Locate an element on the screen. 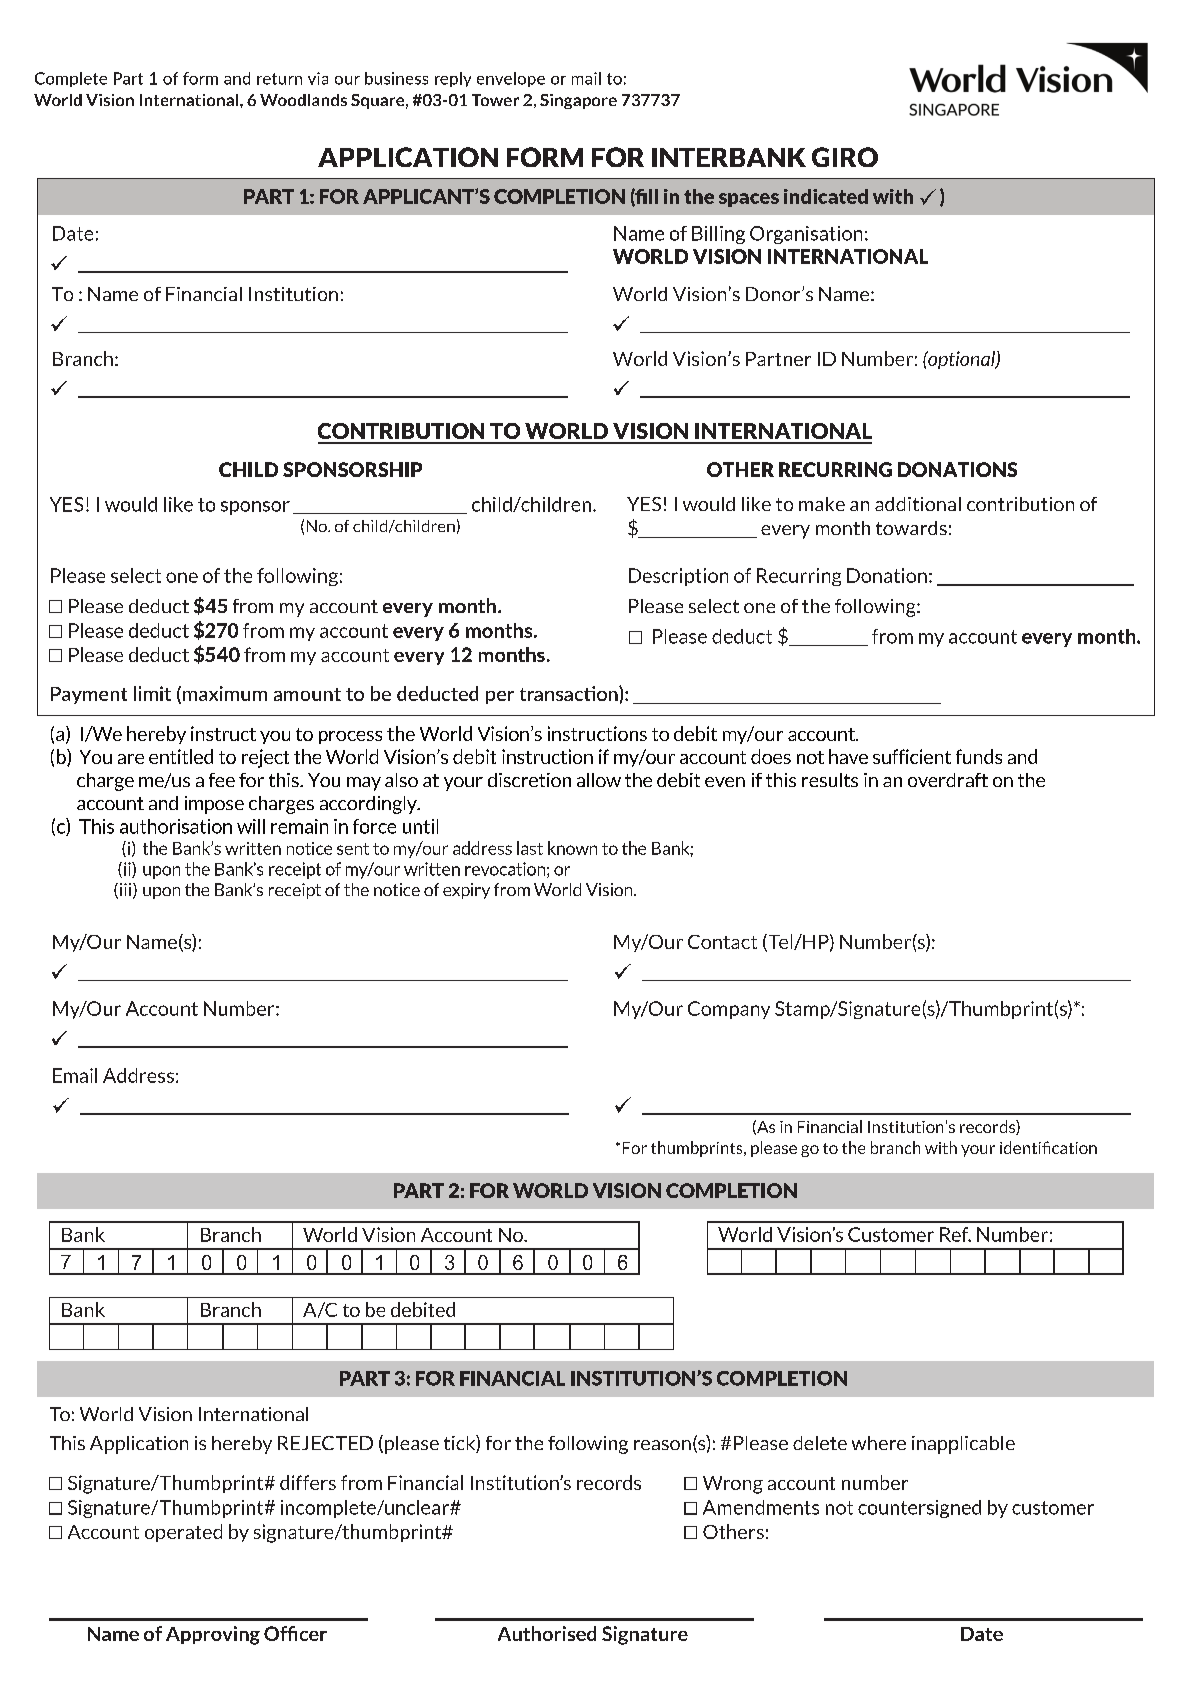 The height and width of the screenshot is (1685, 1192). transaction is located at coordinates (570, 693).
